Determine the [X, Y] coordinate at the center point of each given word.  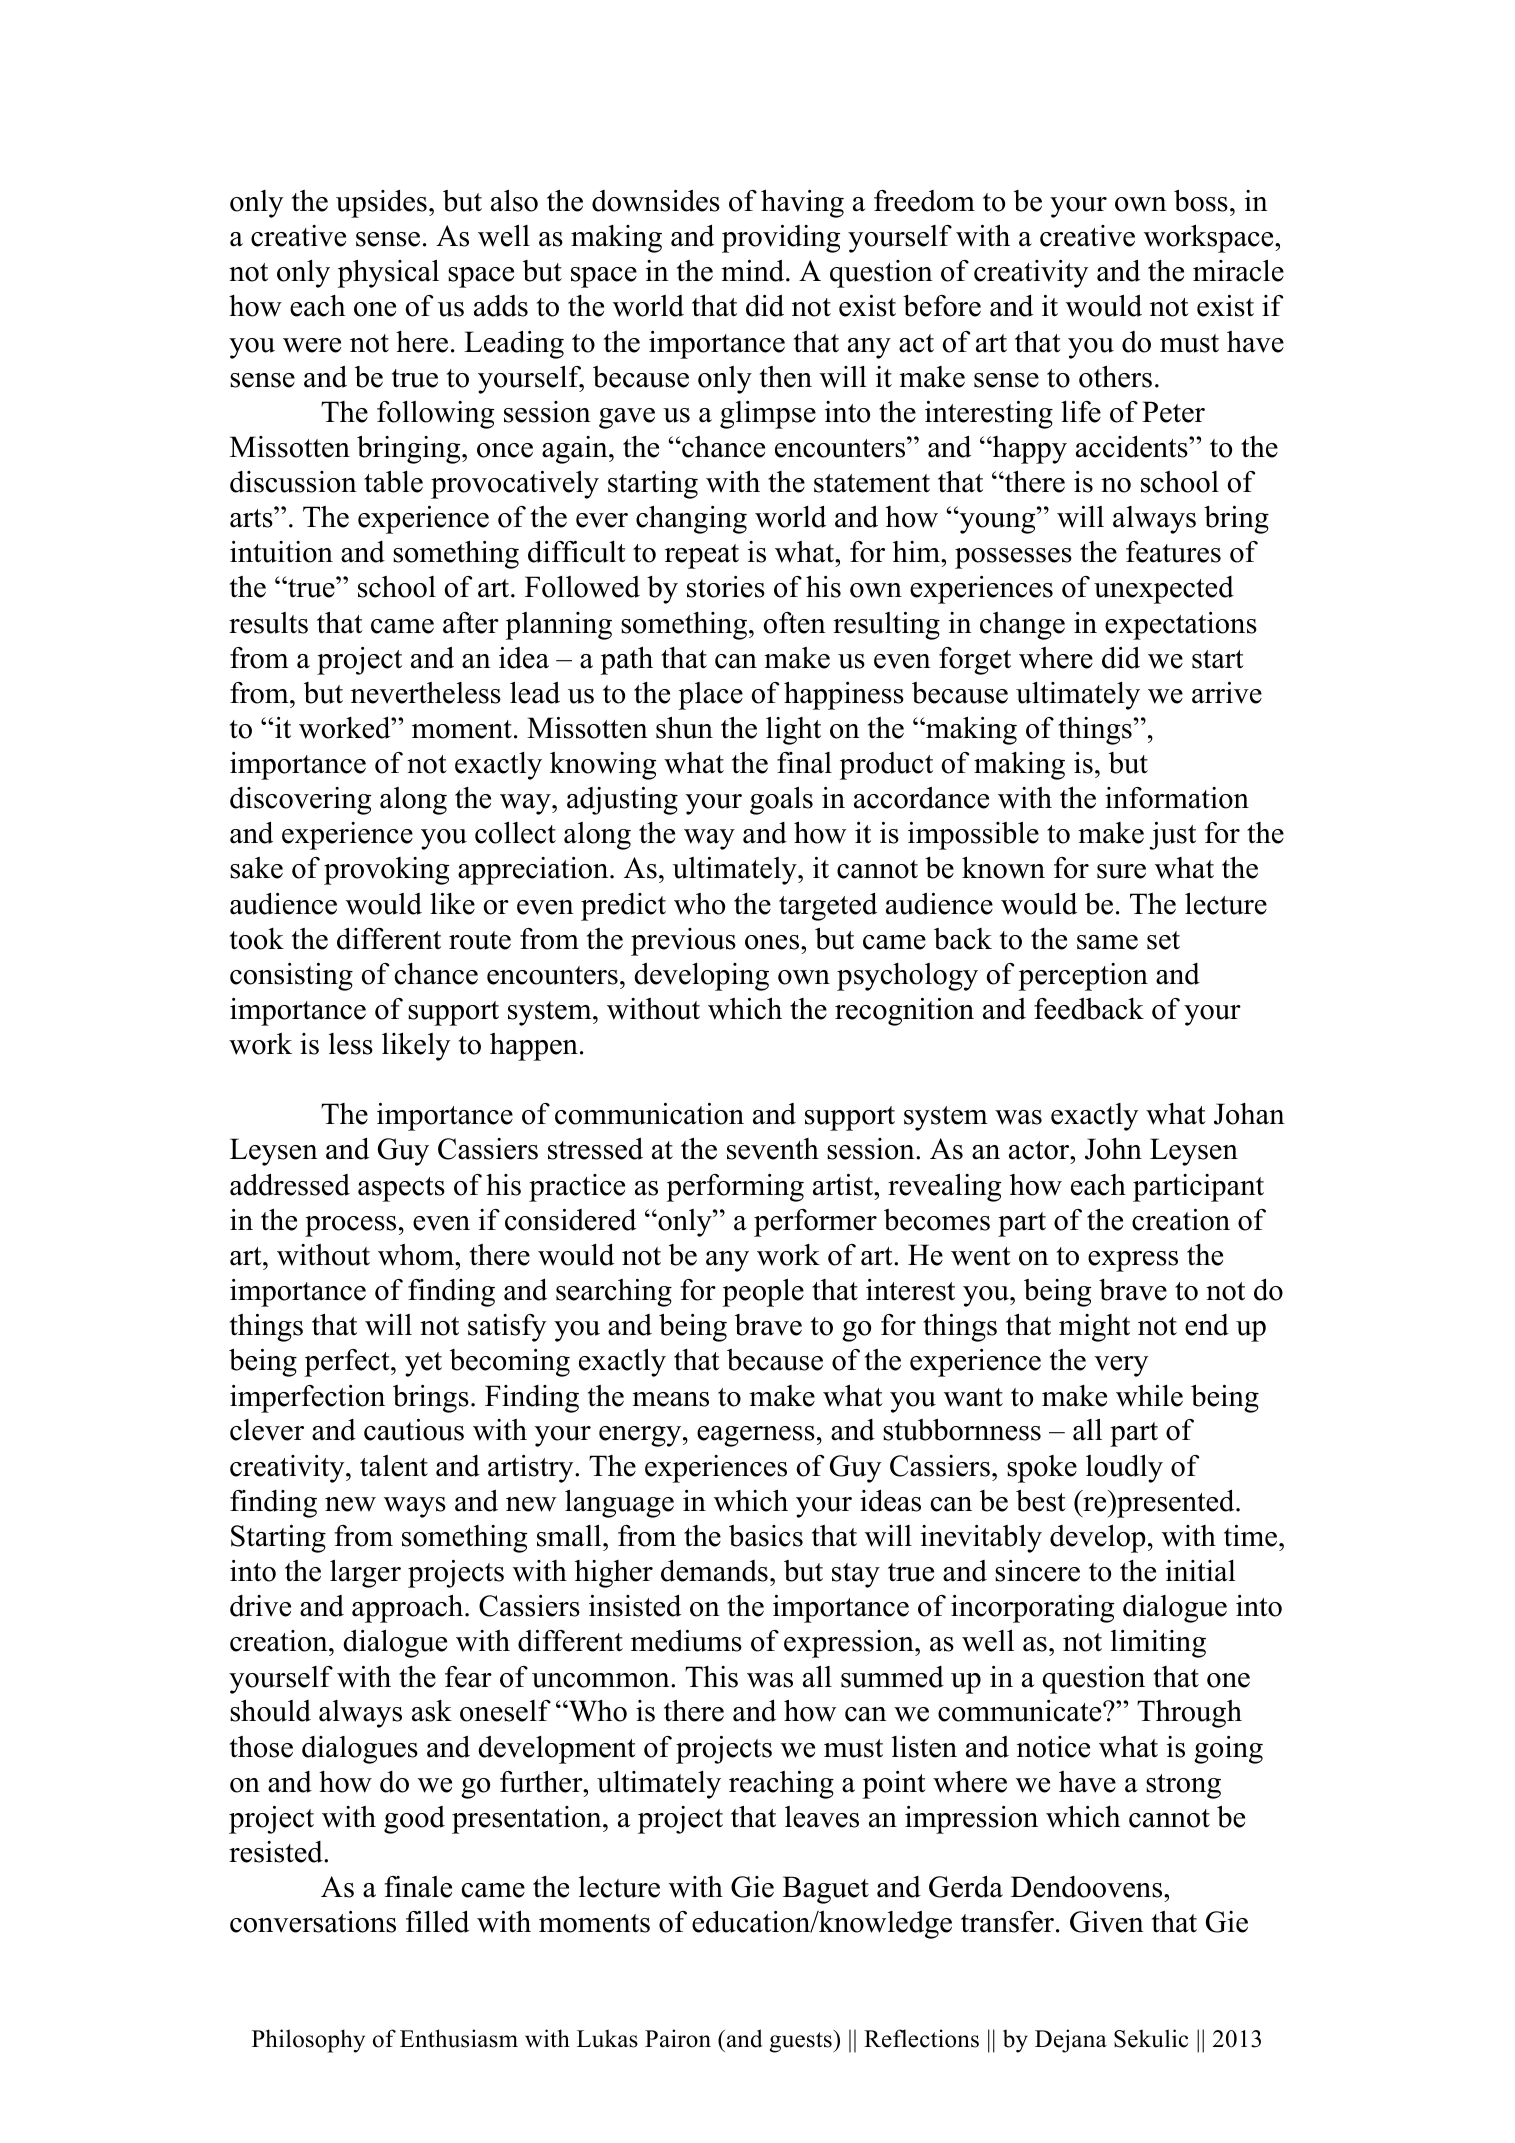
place [711, 696]
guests [802, 2041]
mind [754, 271]
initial [1201, 1571]
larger [365, 1574]
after [471, 623]
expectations [1181, 626]
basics [766, 1536]
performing [735, 1188]
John [1113, 1149]
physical [388, 273]
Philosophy [308, 2041]
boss [1201, 201]
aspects [401, 1189]
